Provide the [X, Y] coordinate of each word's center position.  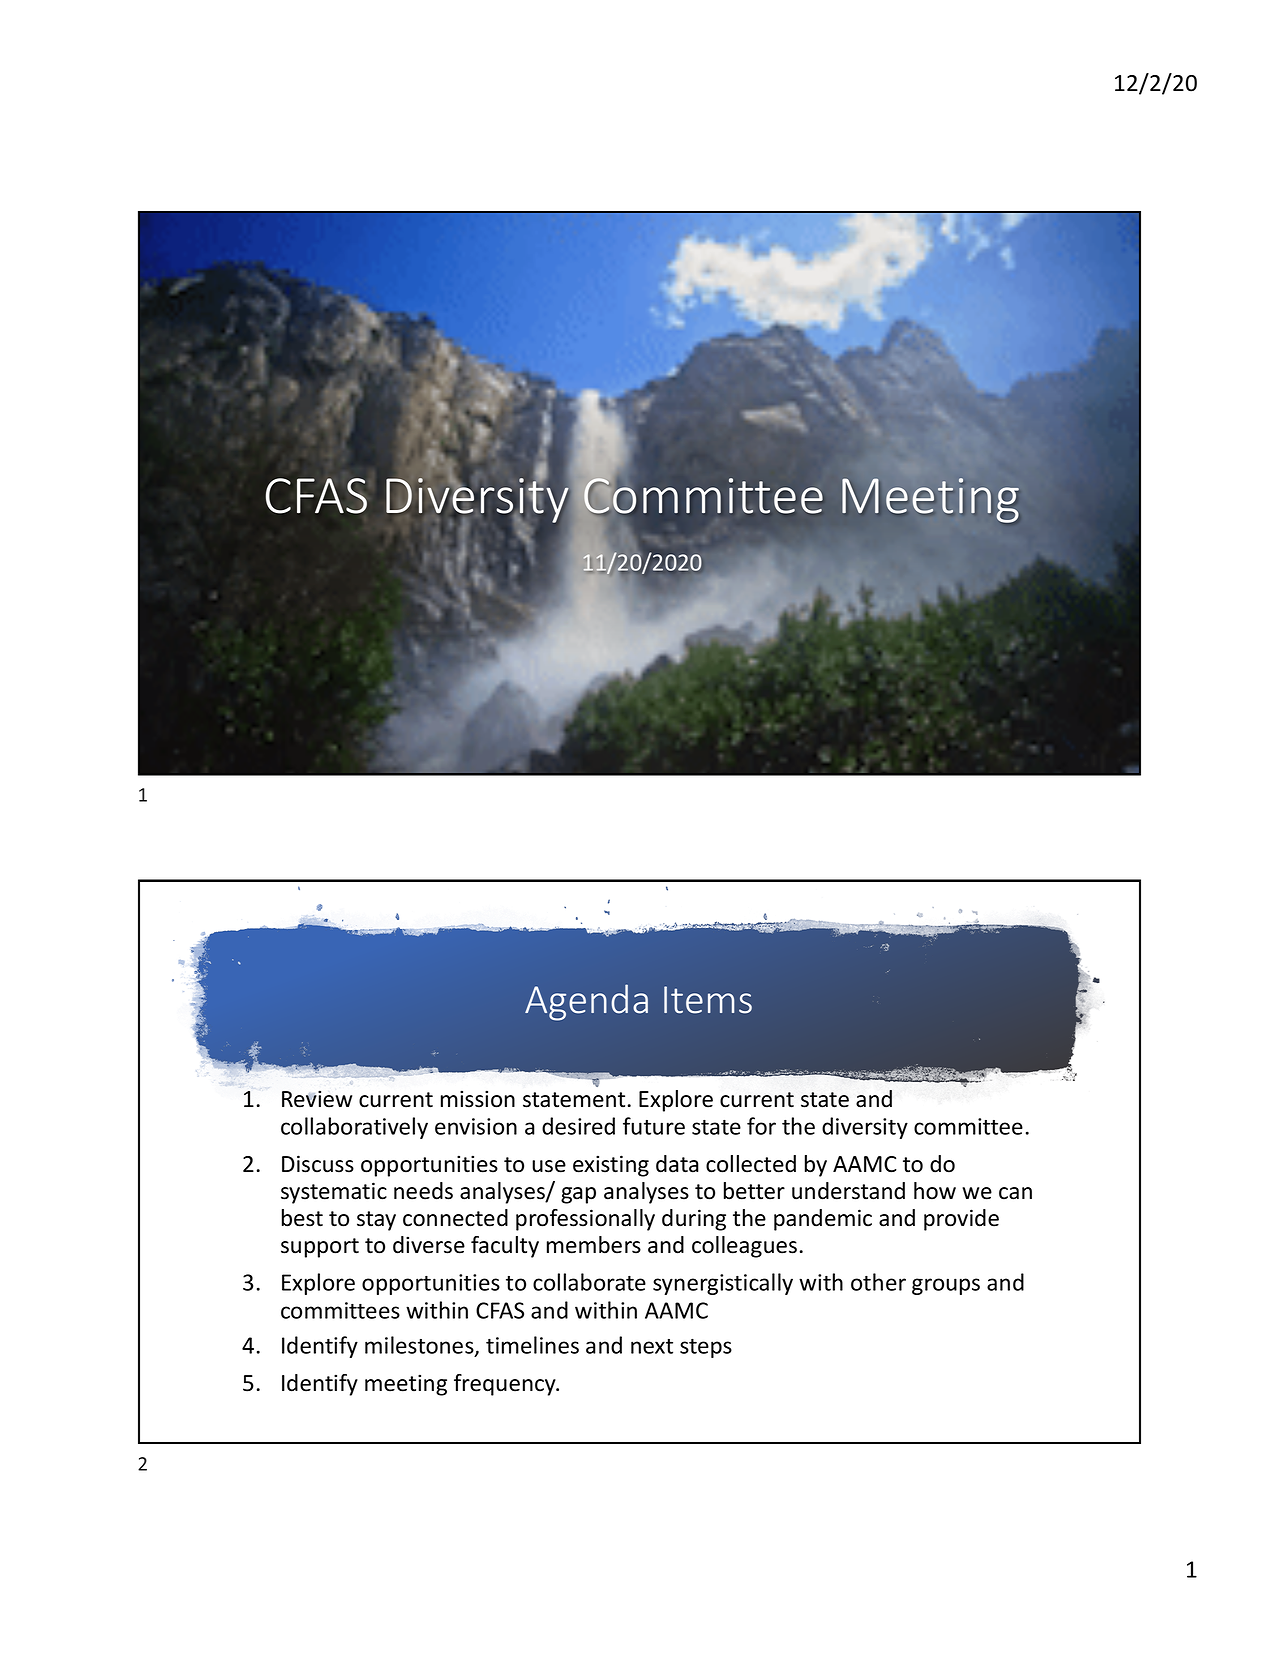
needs [423, 1191]
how [935, 1191]
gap [578, 1195]
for [761, 1126]
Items [708, 1000]
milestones [420, 1346]
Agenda [586, 1002]
